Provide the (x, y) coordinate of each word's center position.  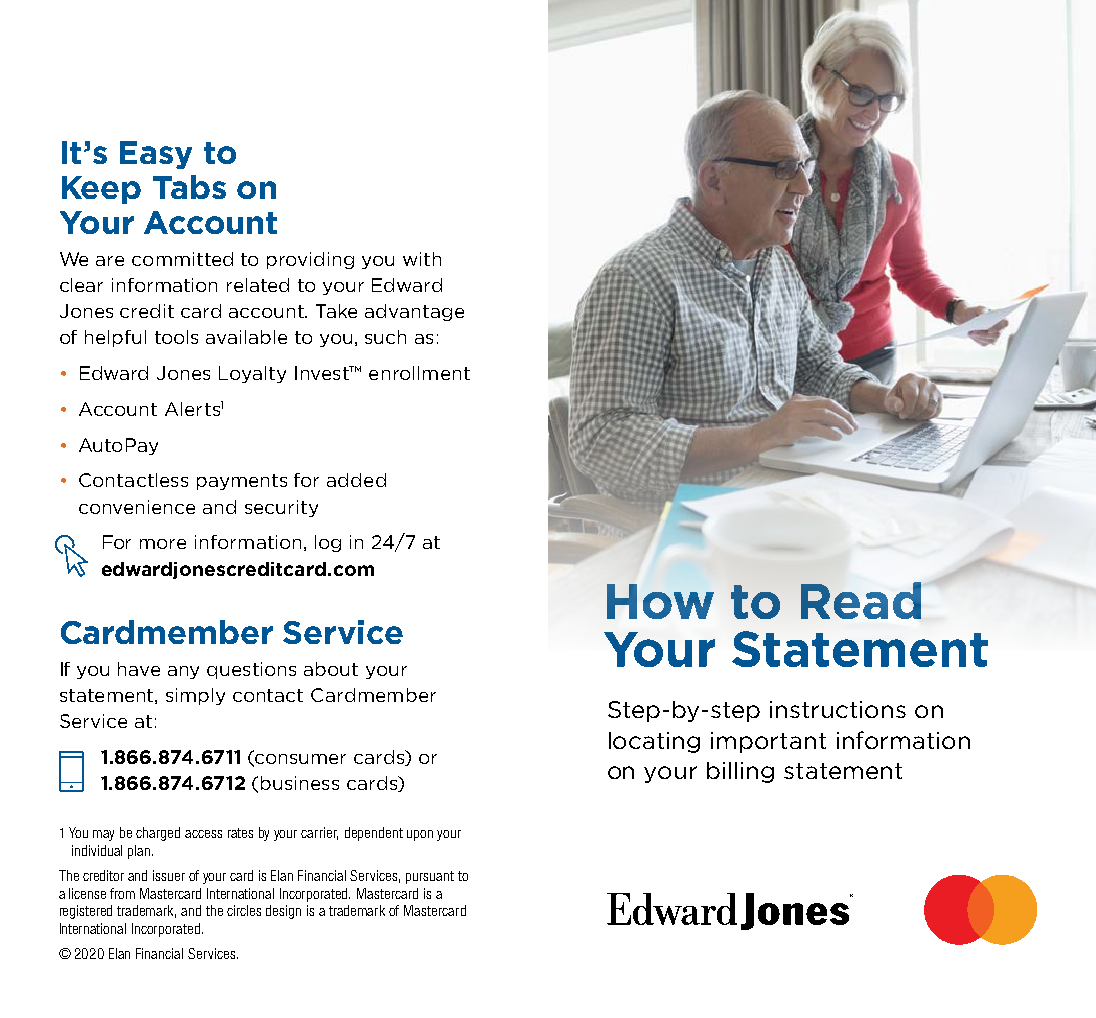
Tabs (189, 187)
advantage (414, 312)
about (331, 669)
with (422, 259)
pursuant (430, 877)
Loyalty (252, 374)
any (183, 672)
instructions (838, 709)
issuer (169, 875)
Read (861, 600)
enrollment (419, 373)
